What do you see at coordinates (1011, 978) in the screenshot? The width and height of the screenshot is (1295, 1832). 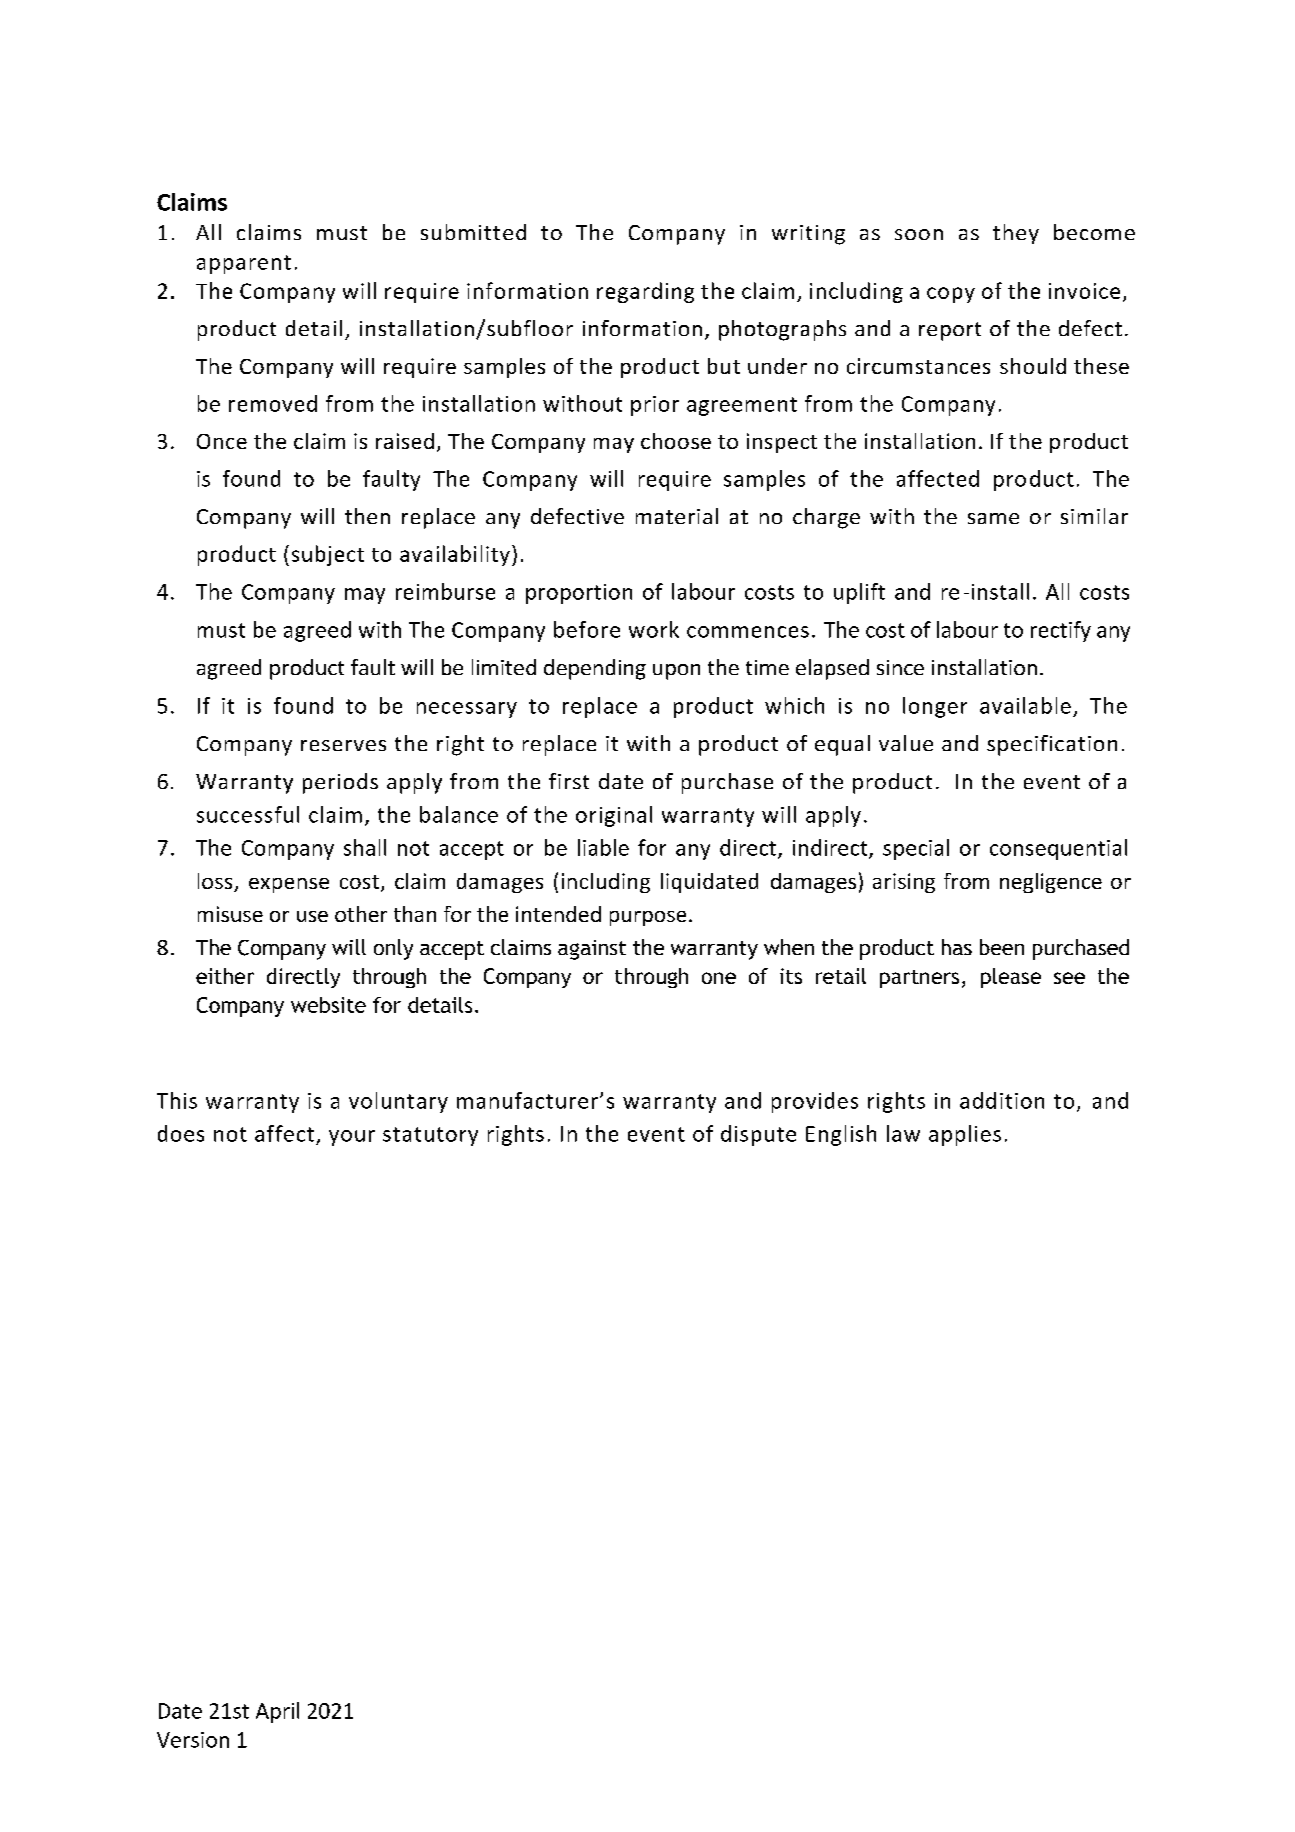 I see `please` at bounding box center [1011, 978].
